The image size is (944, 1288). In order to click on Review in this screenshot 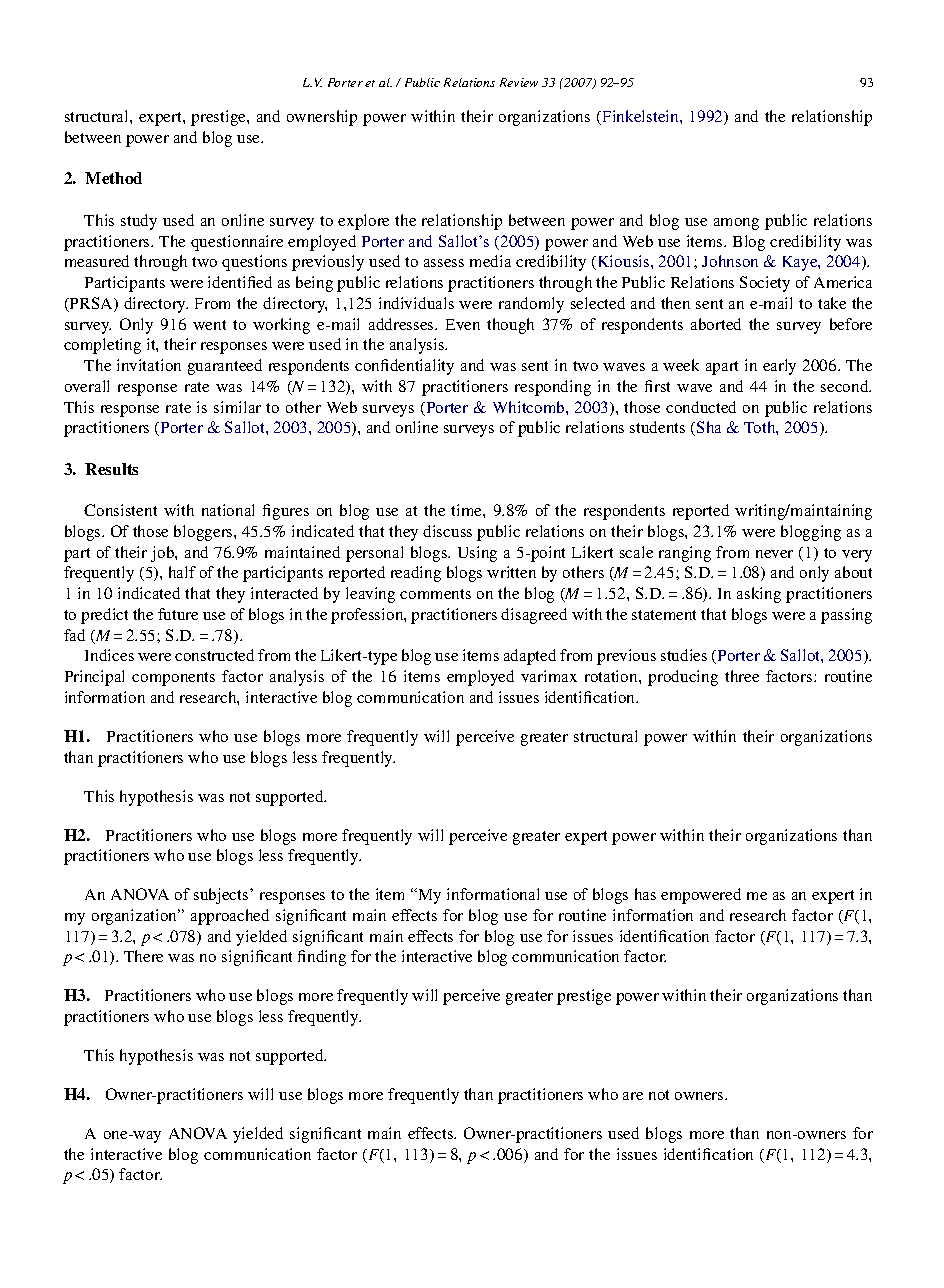, I will do `click(519, 82)`.
